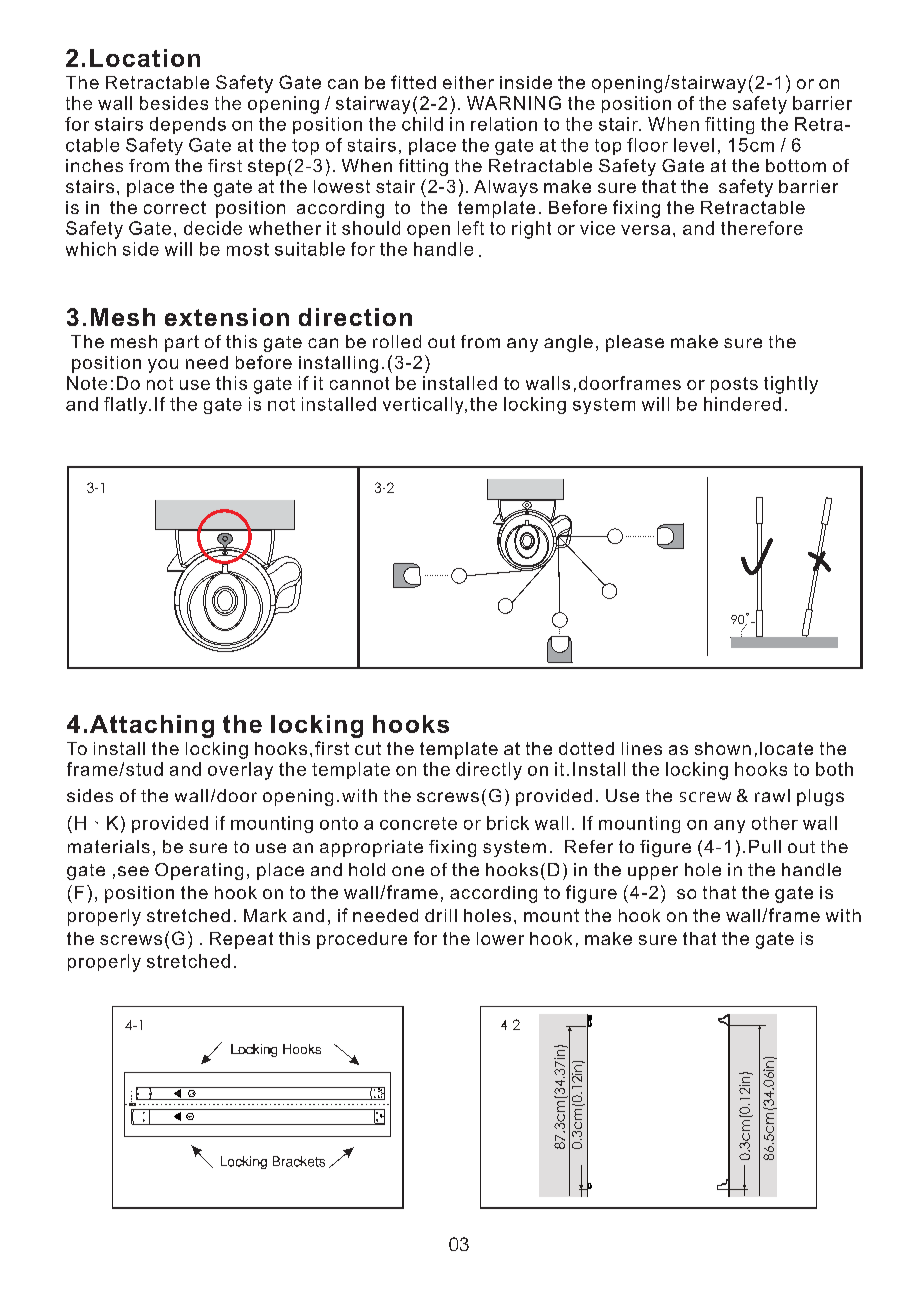  What do you see at coordinates (188, 125) in the screenshot?
I see `depends` at bounding box center [188, 125].
